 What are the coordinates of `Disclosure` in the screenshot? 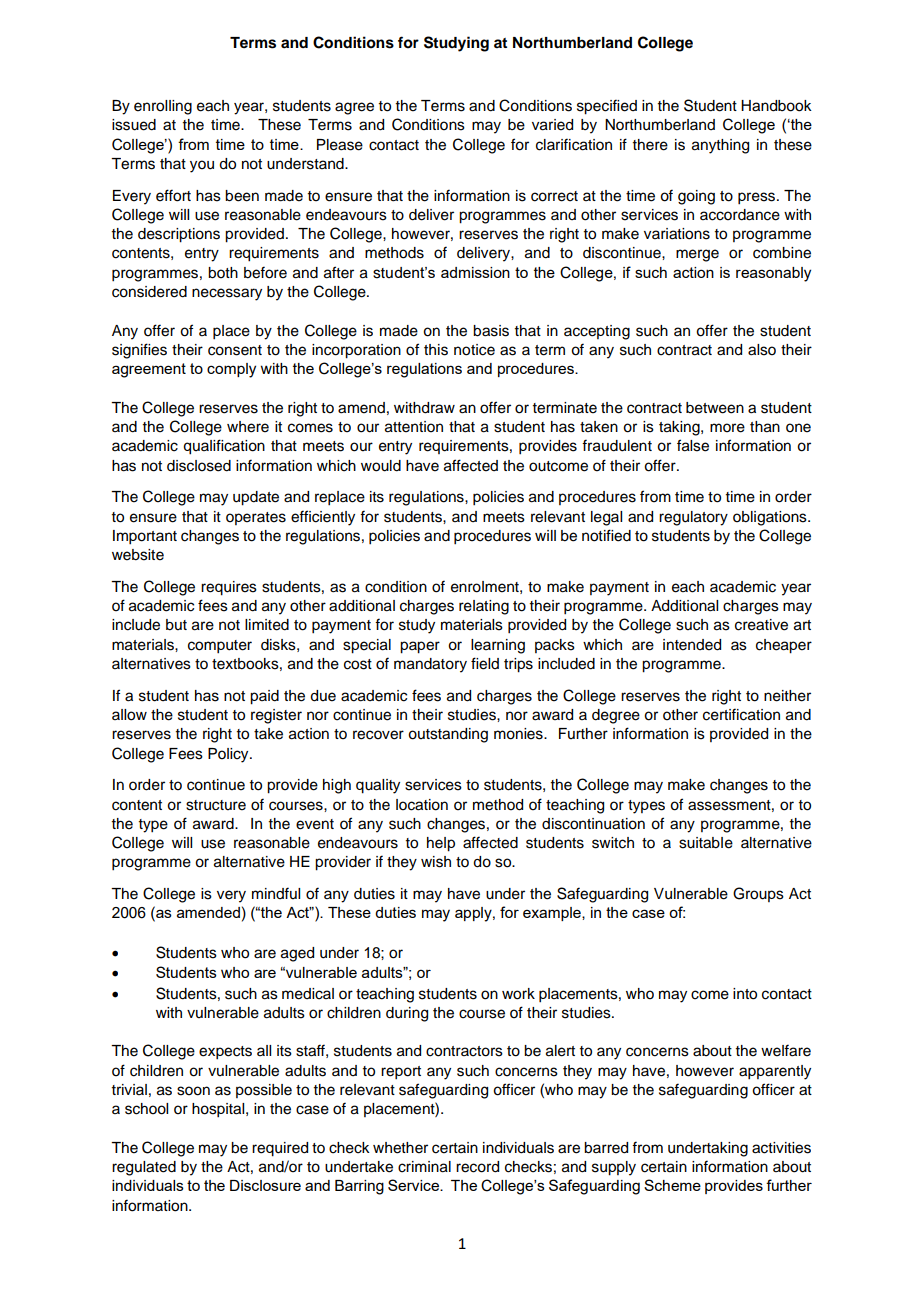 It's located at (265, 1185).
